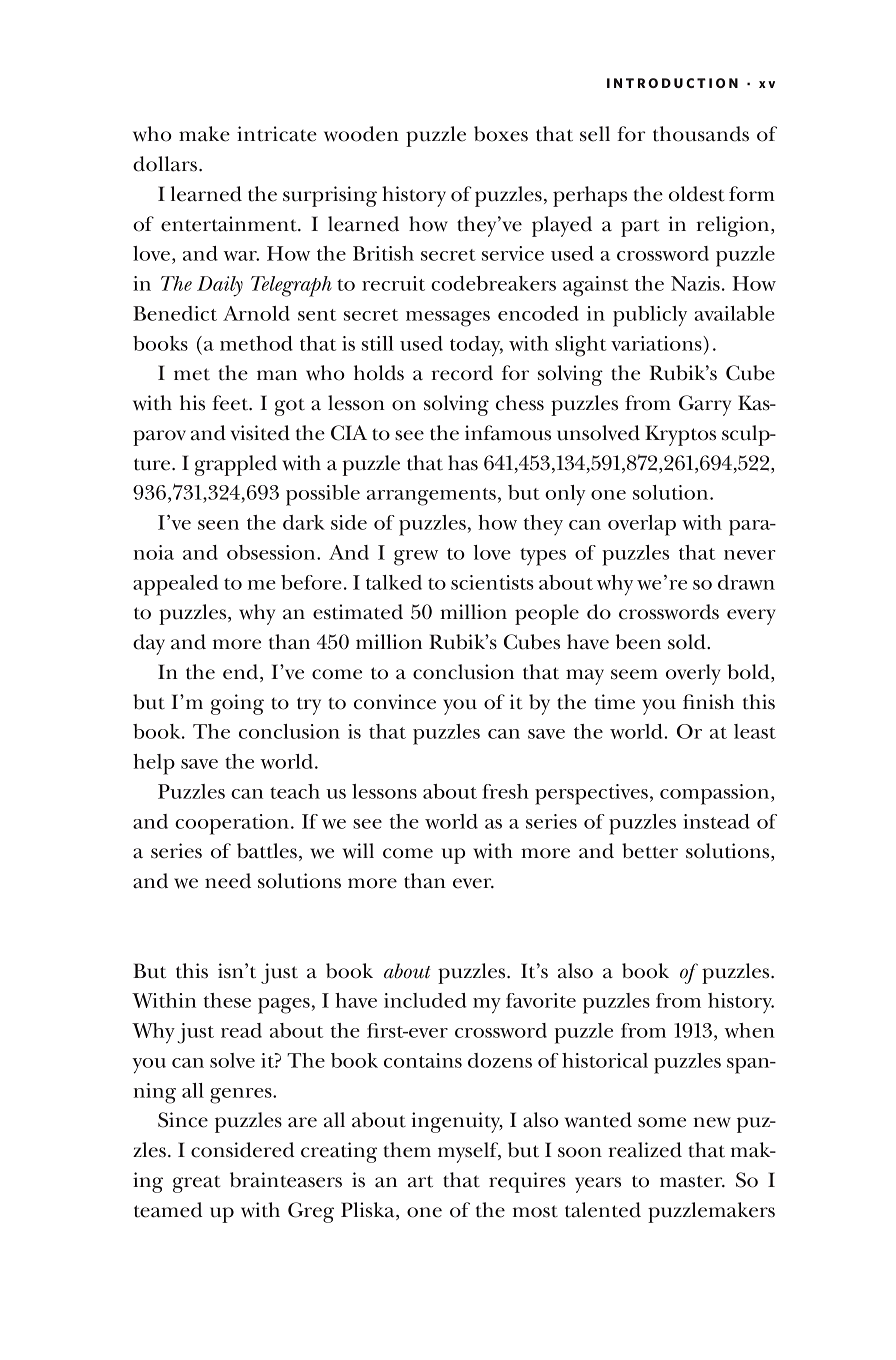  Describe the element at coordinates (218, 525) in the document. I see `seen` at that location.
